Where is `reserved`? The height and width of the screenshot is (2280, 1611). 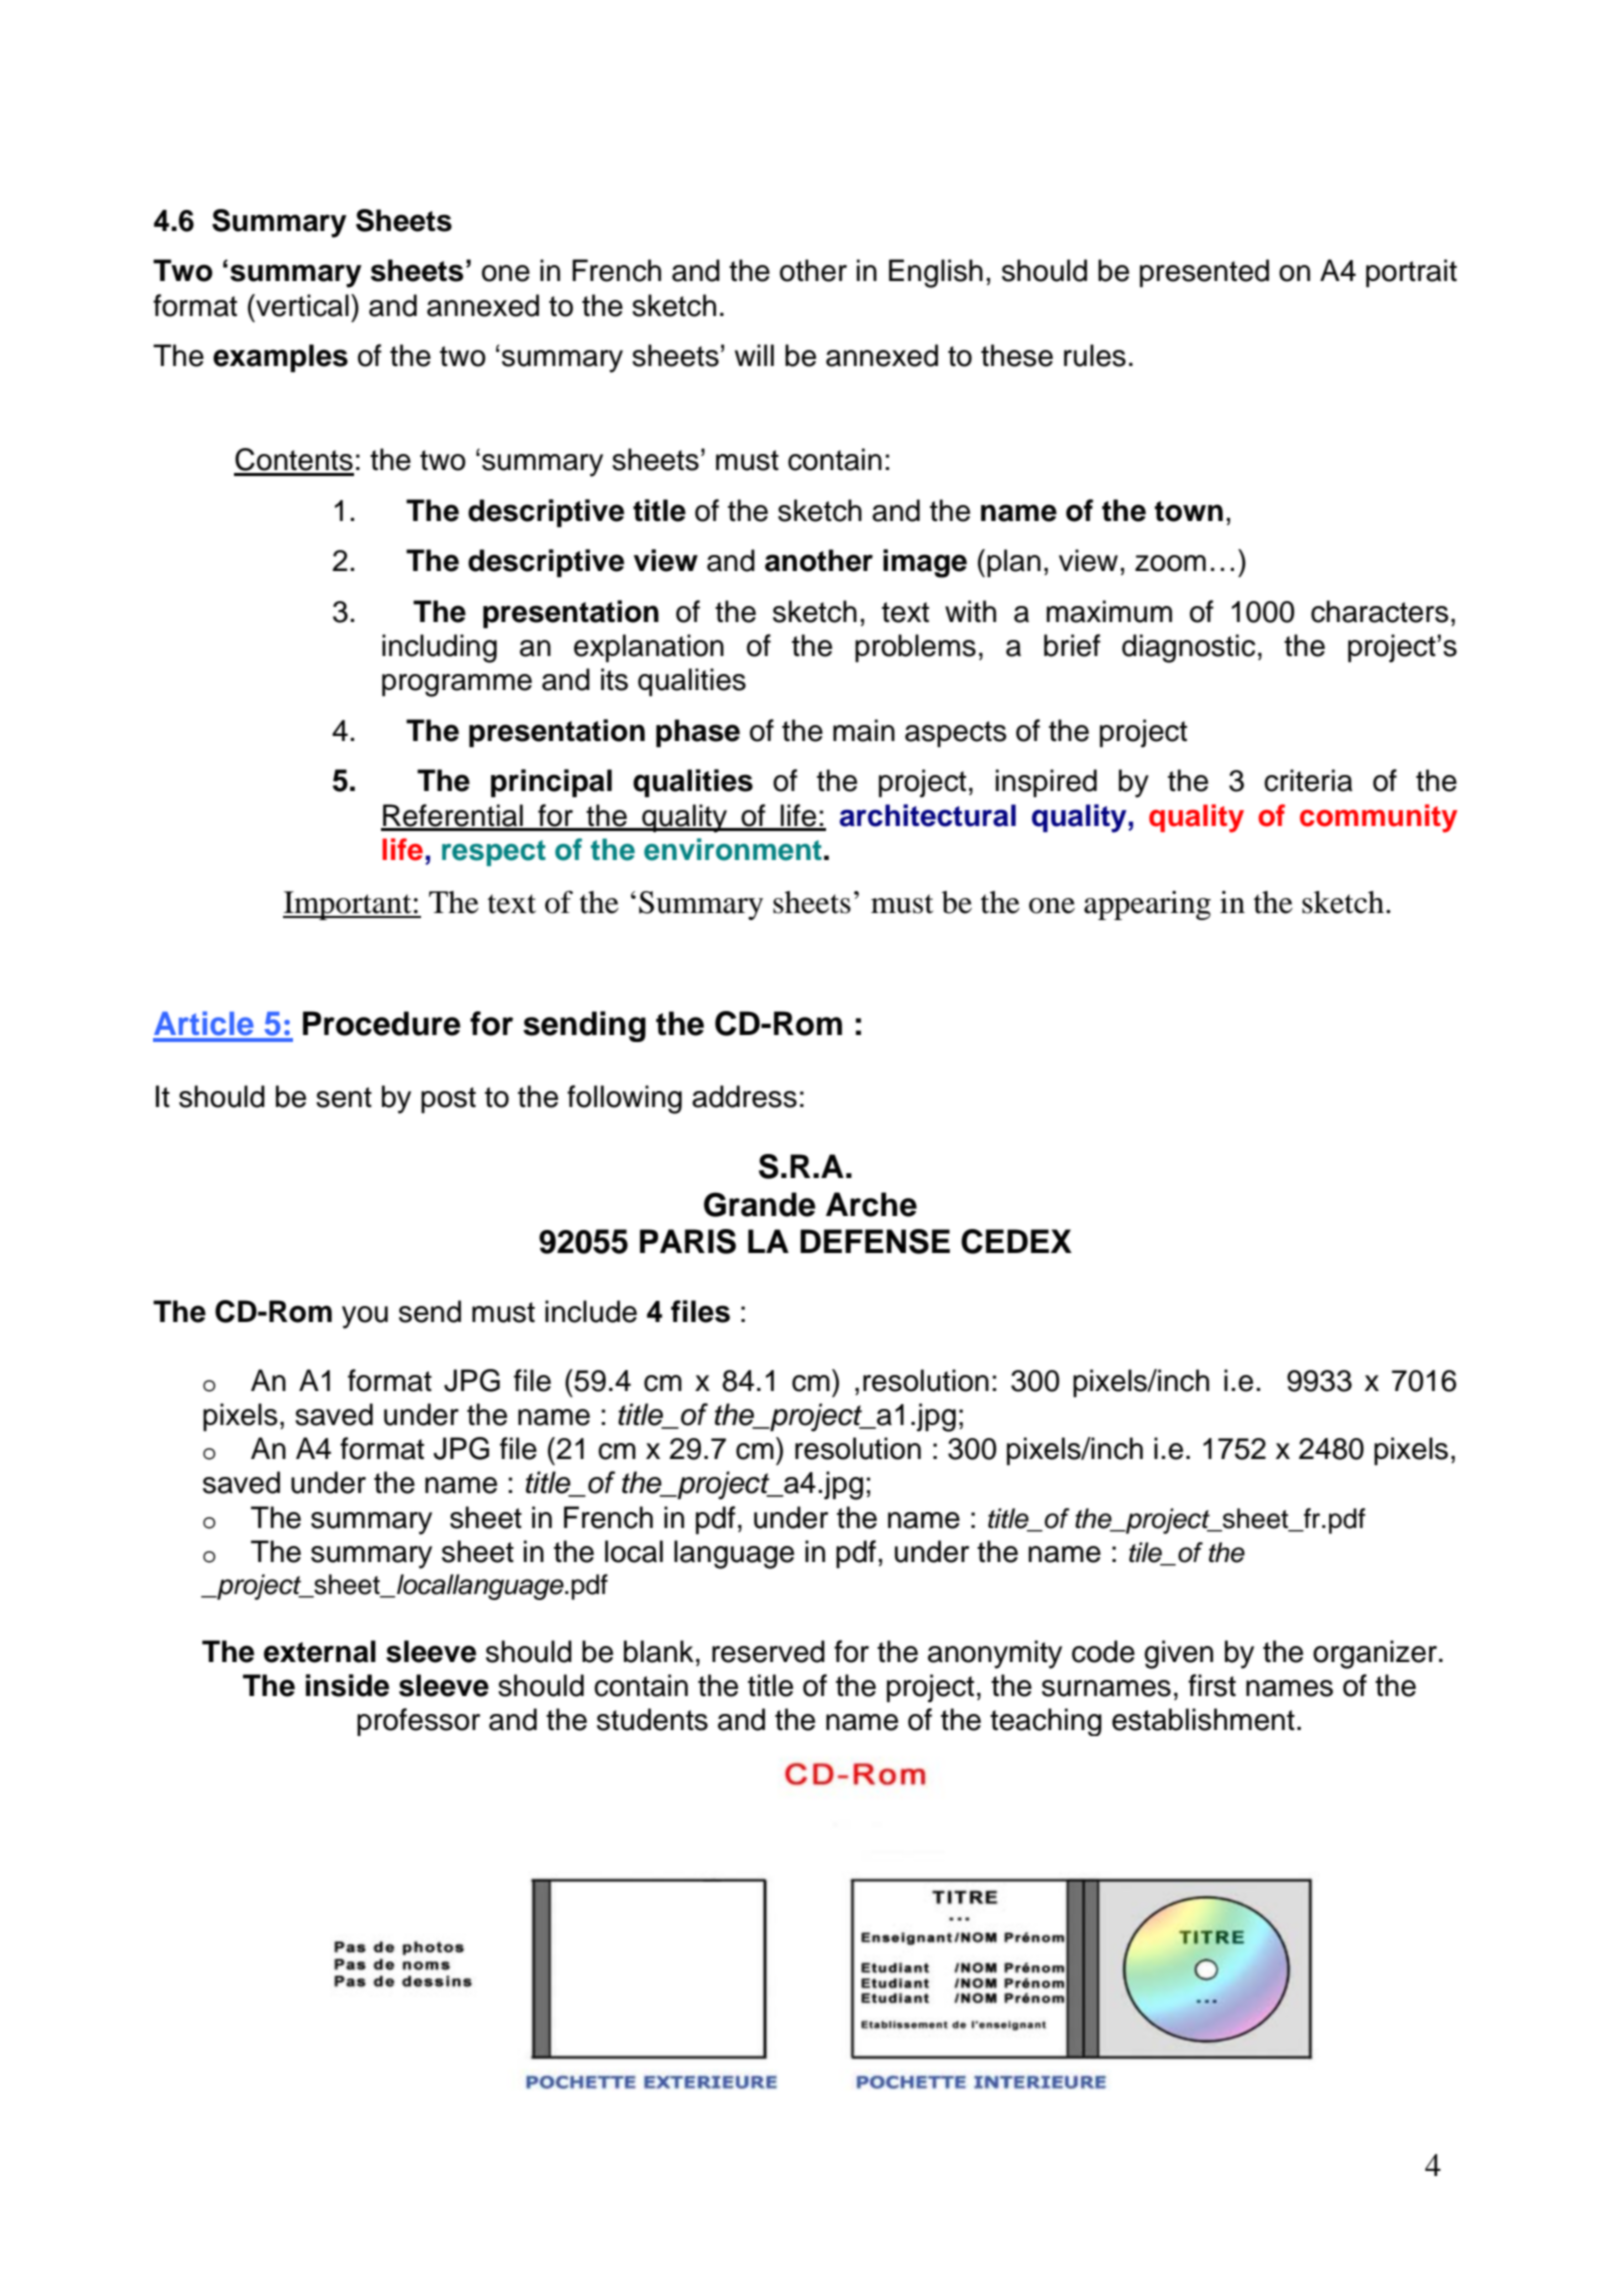
reserved is located at coordinates (768, 1651).
